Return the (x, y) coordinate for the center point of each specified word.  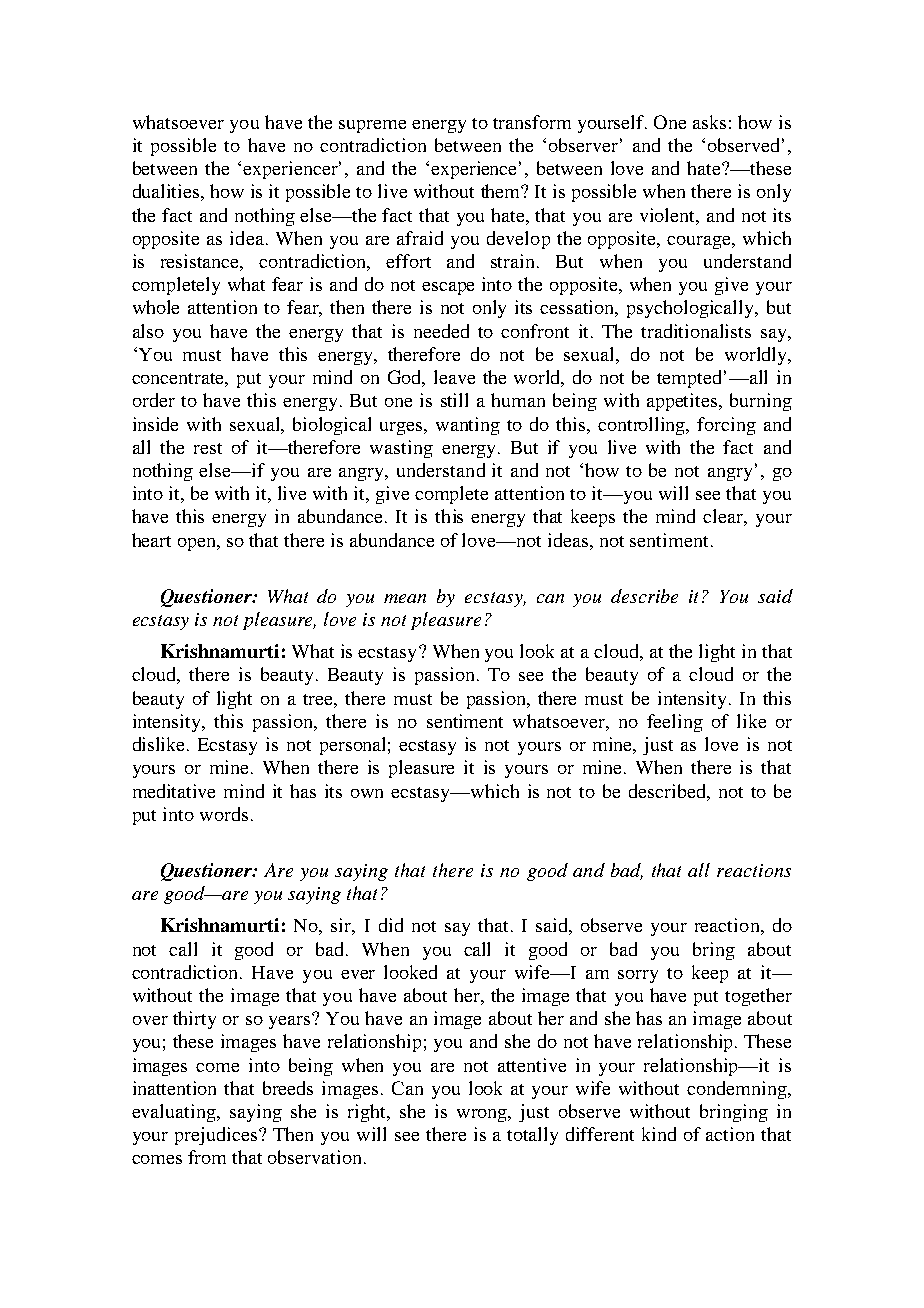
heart (151, 540)
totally (532, 1136)
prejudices (217, 1136)
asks (709, 122)
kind (659, 1134)
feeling (675, 723)
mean (405, 598)
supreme (372, 126)
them (502, 191)
